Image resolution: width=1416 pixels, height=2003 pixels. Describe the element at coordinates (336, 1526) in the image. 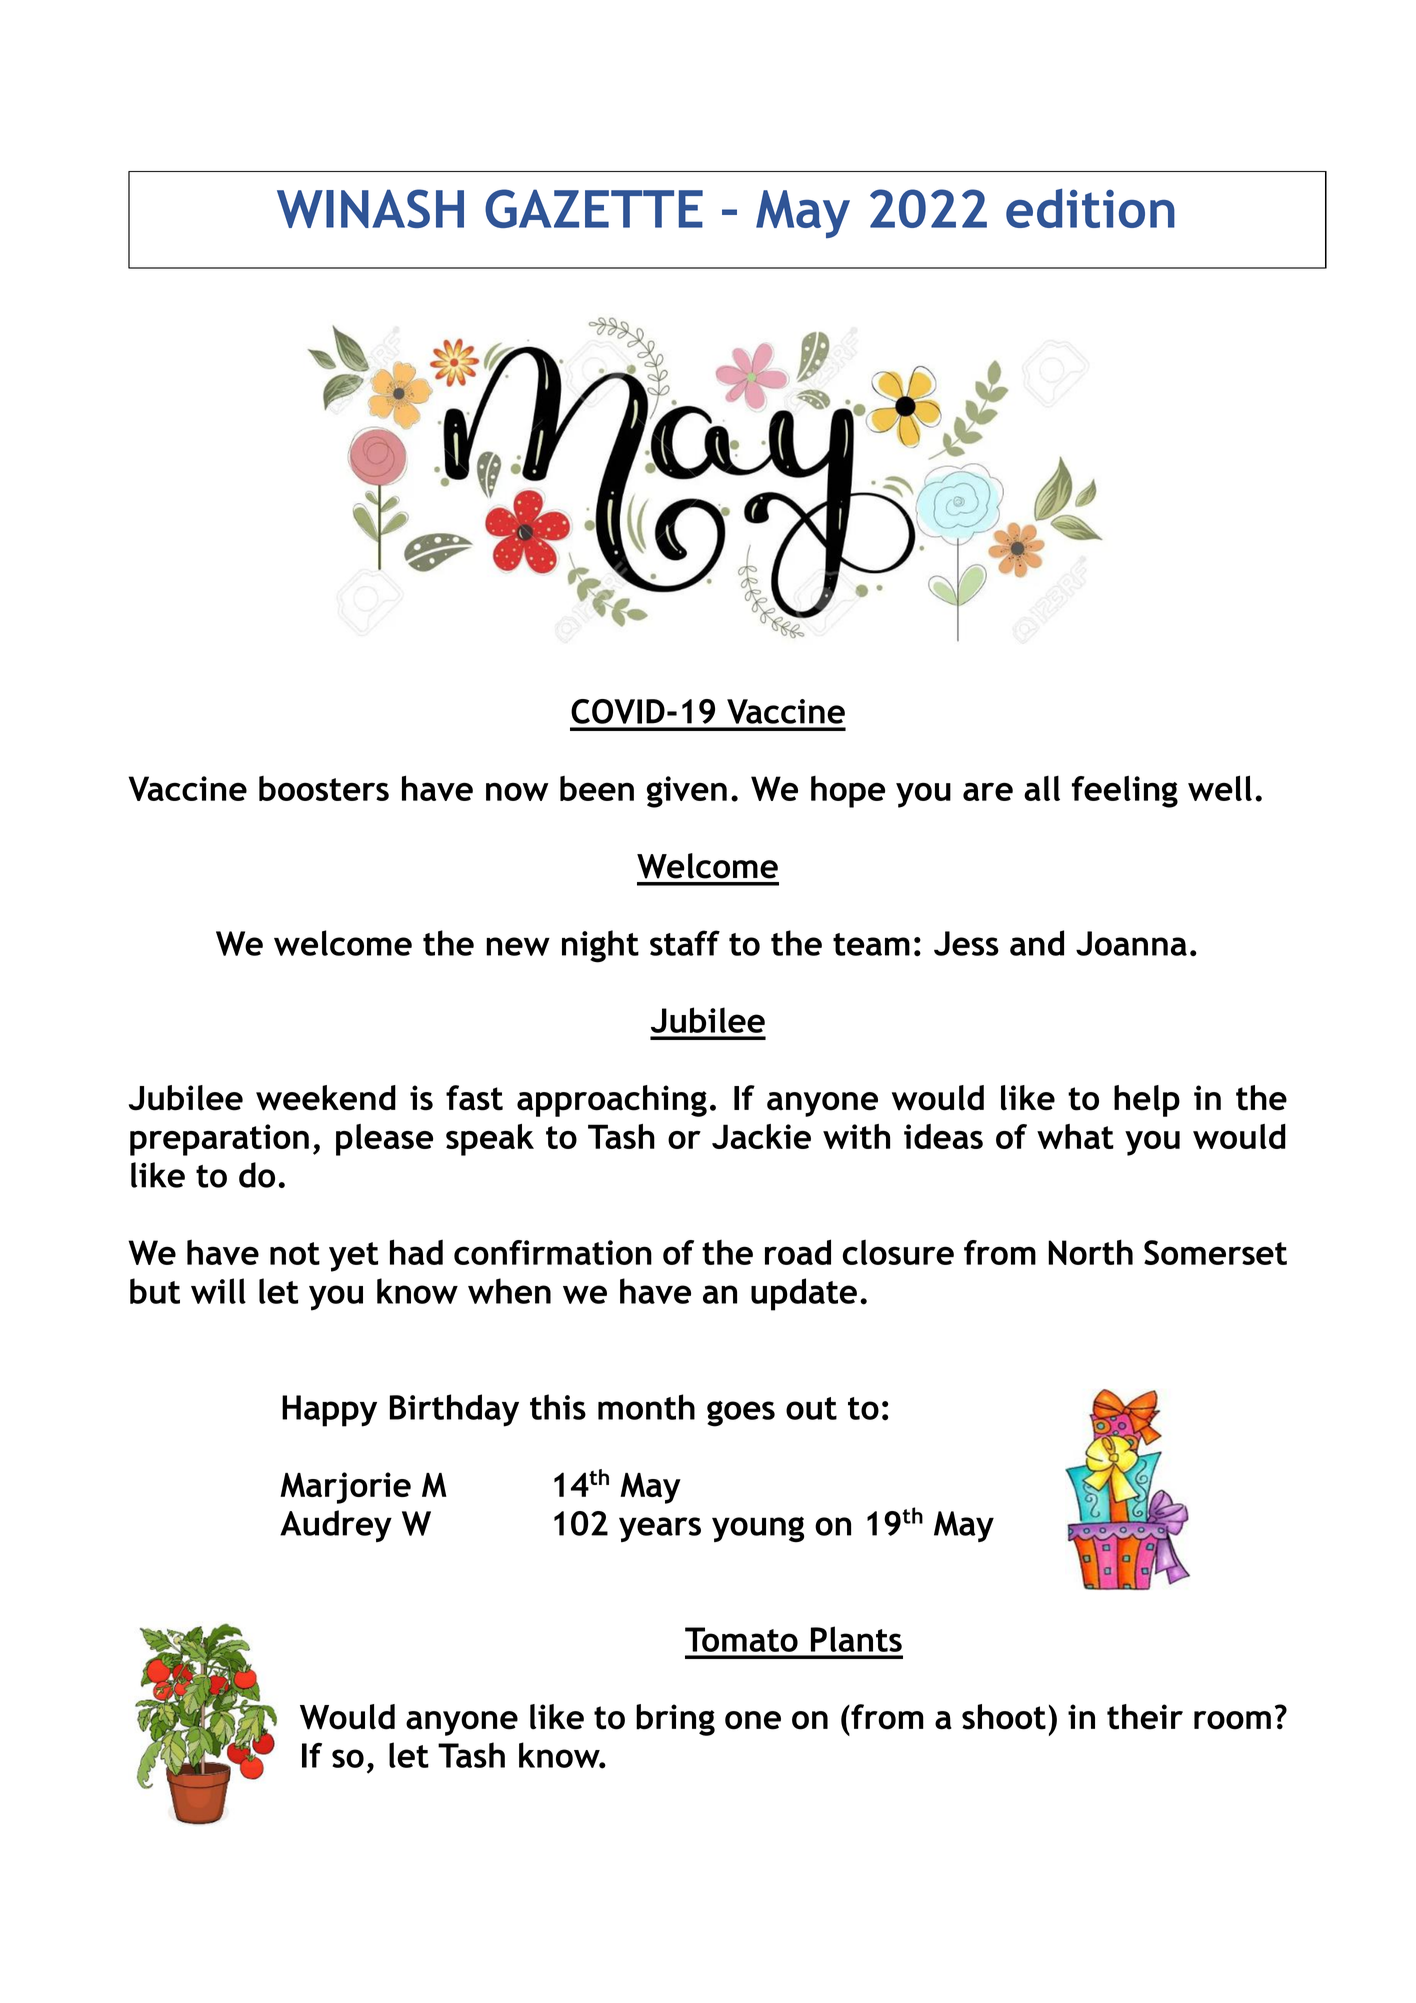

I see `Audrey` at that location.
